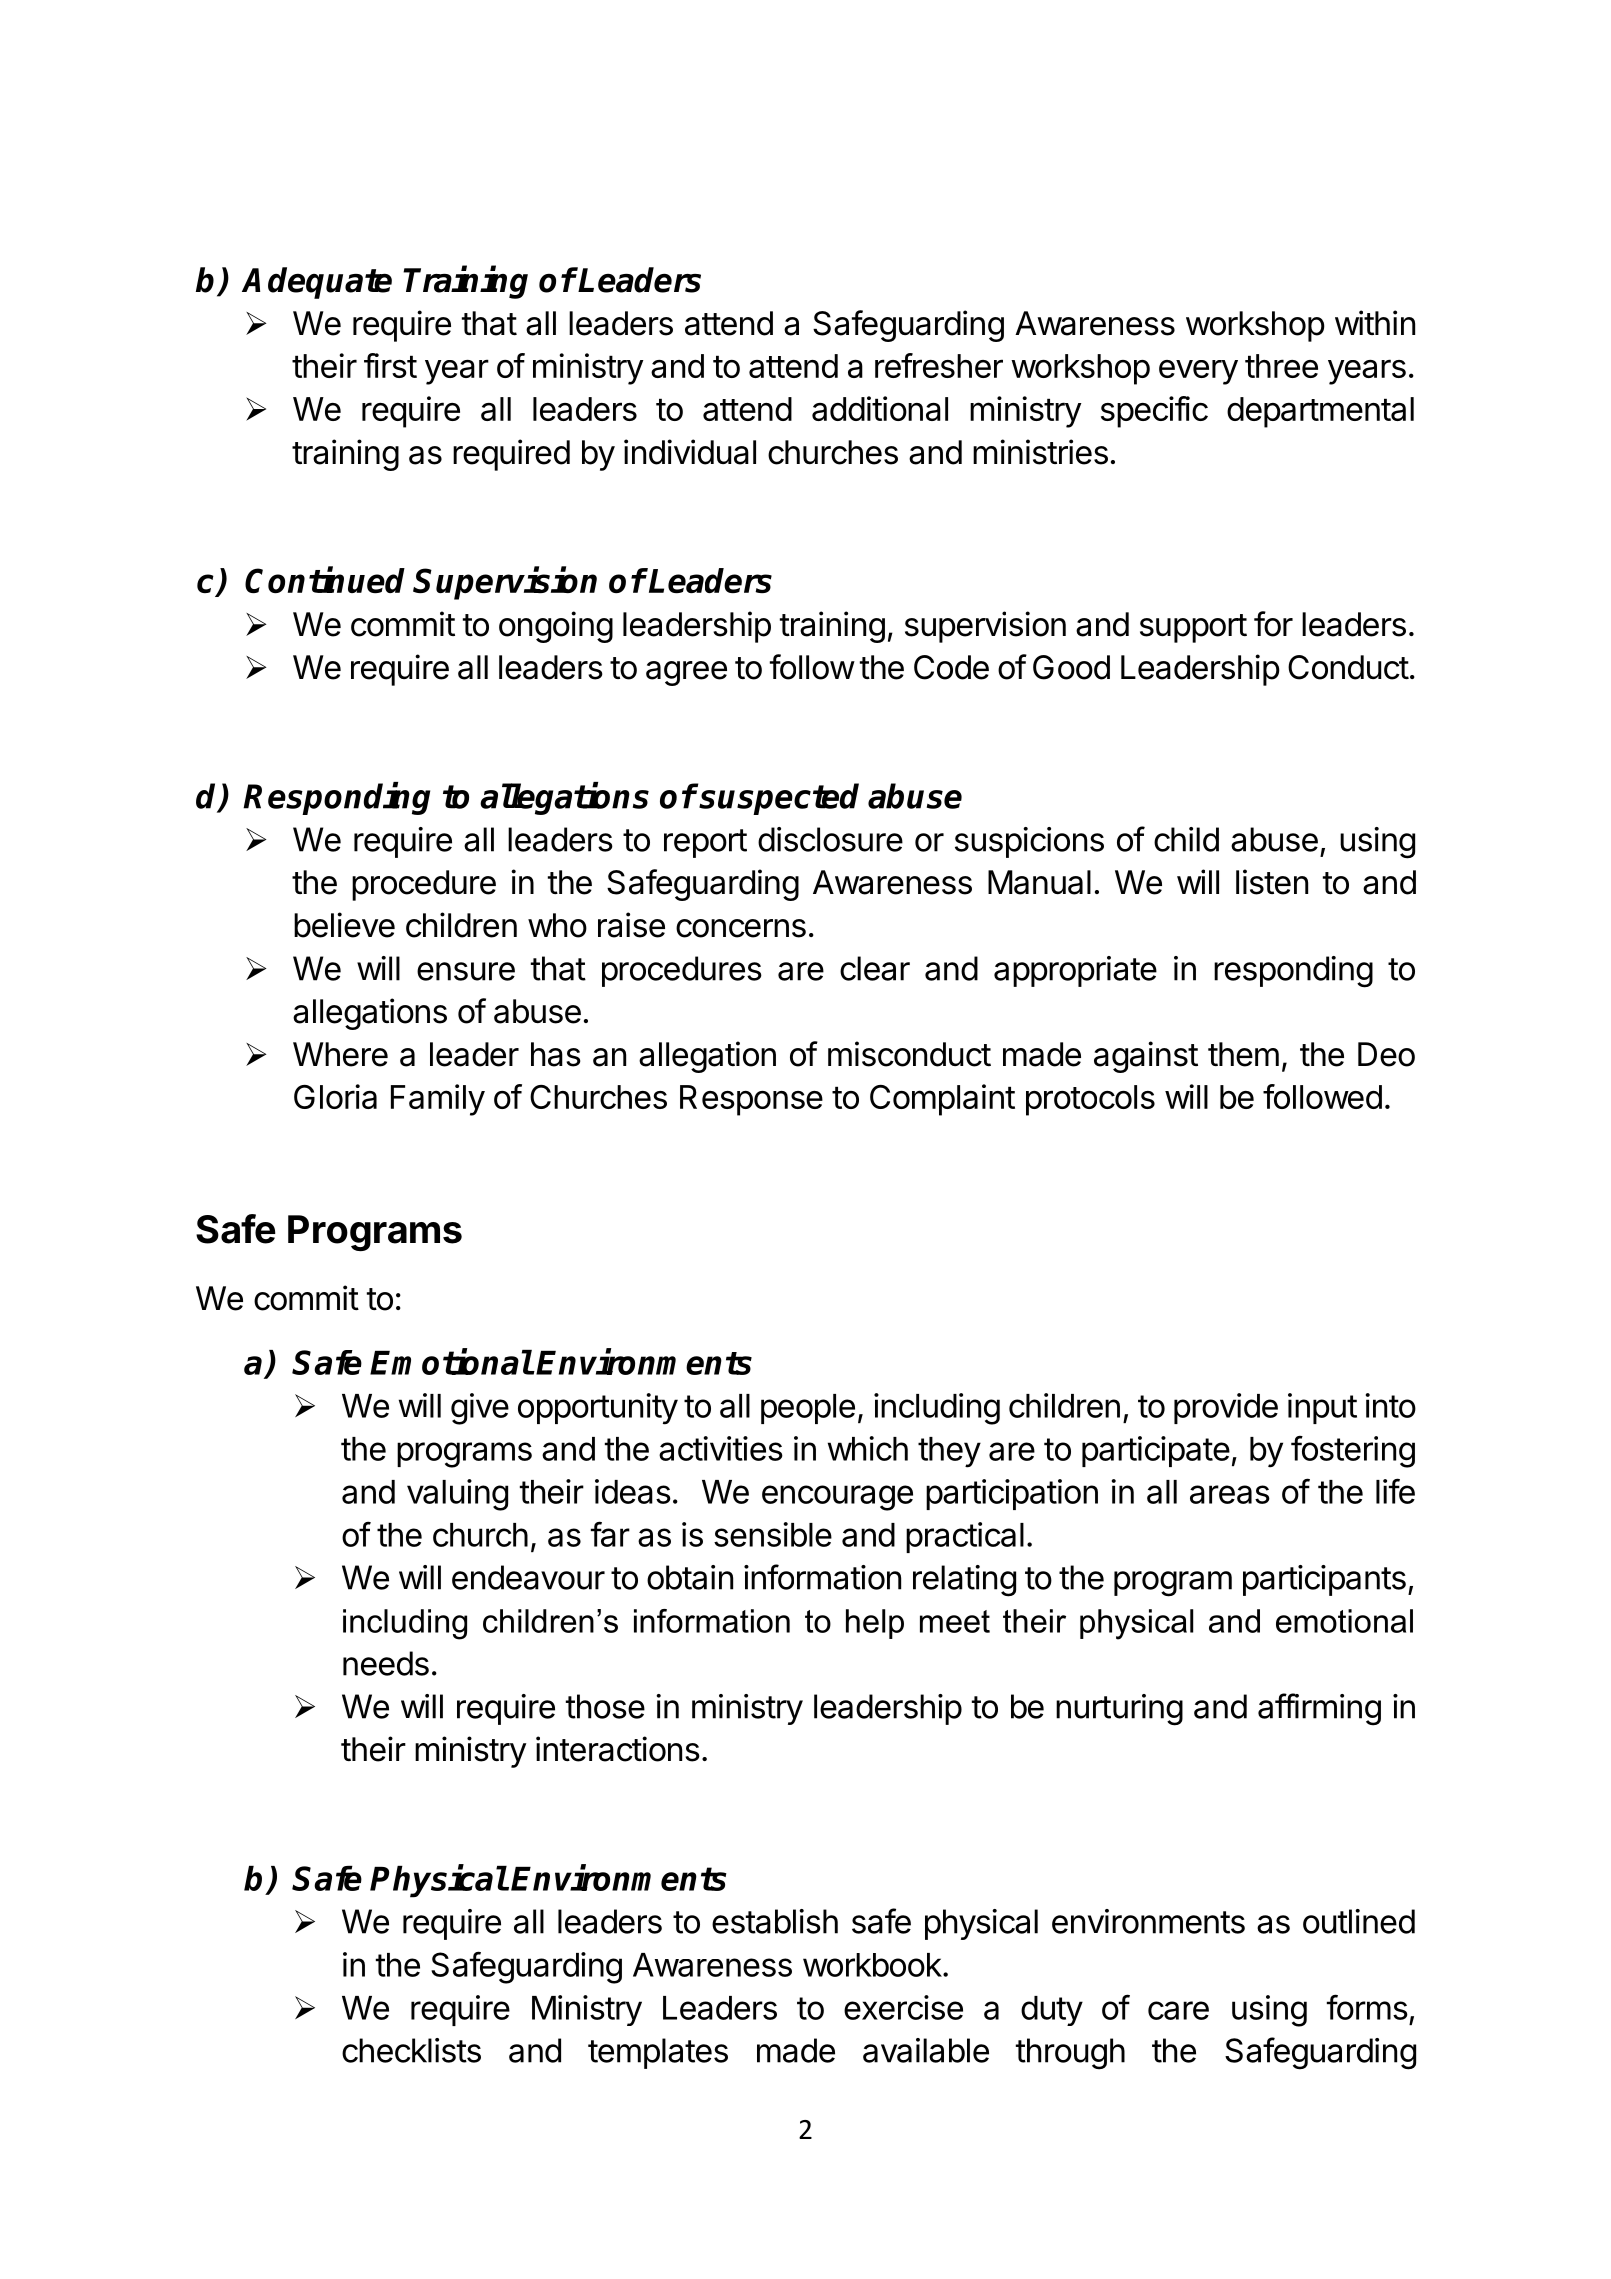  What do you see at coordinates (1281, 366) in the screenshot?
I see `three` at bounding box center [1281, 366].
